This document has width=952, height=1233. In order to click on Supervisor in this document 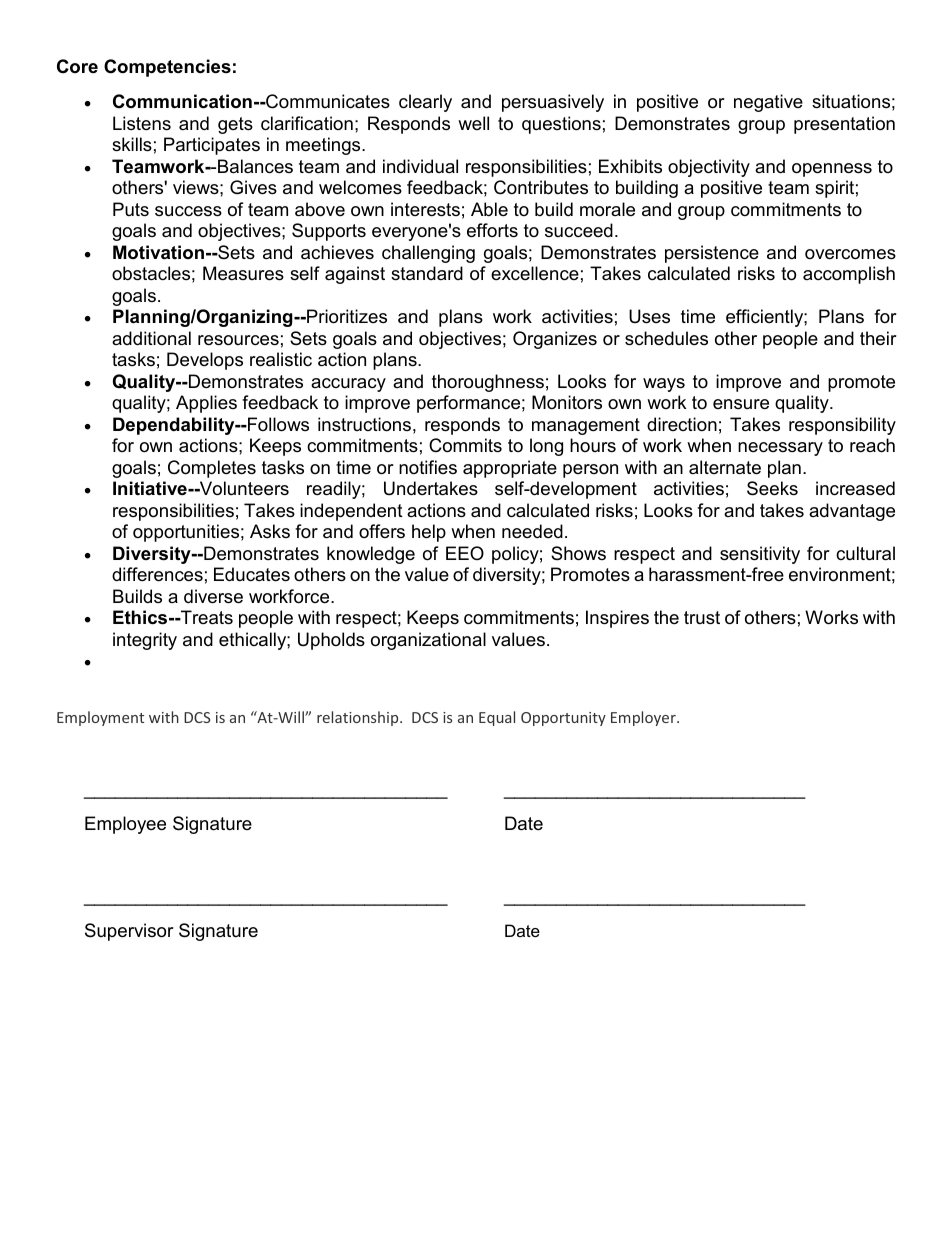, I will do `click(129, 932)`.
